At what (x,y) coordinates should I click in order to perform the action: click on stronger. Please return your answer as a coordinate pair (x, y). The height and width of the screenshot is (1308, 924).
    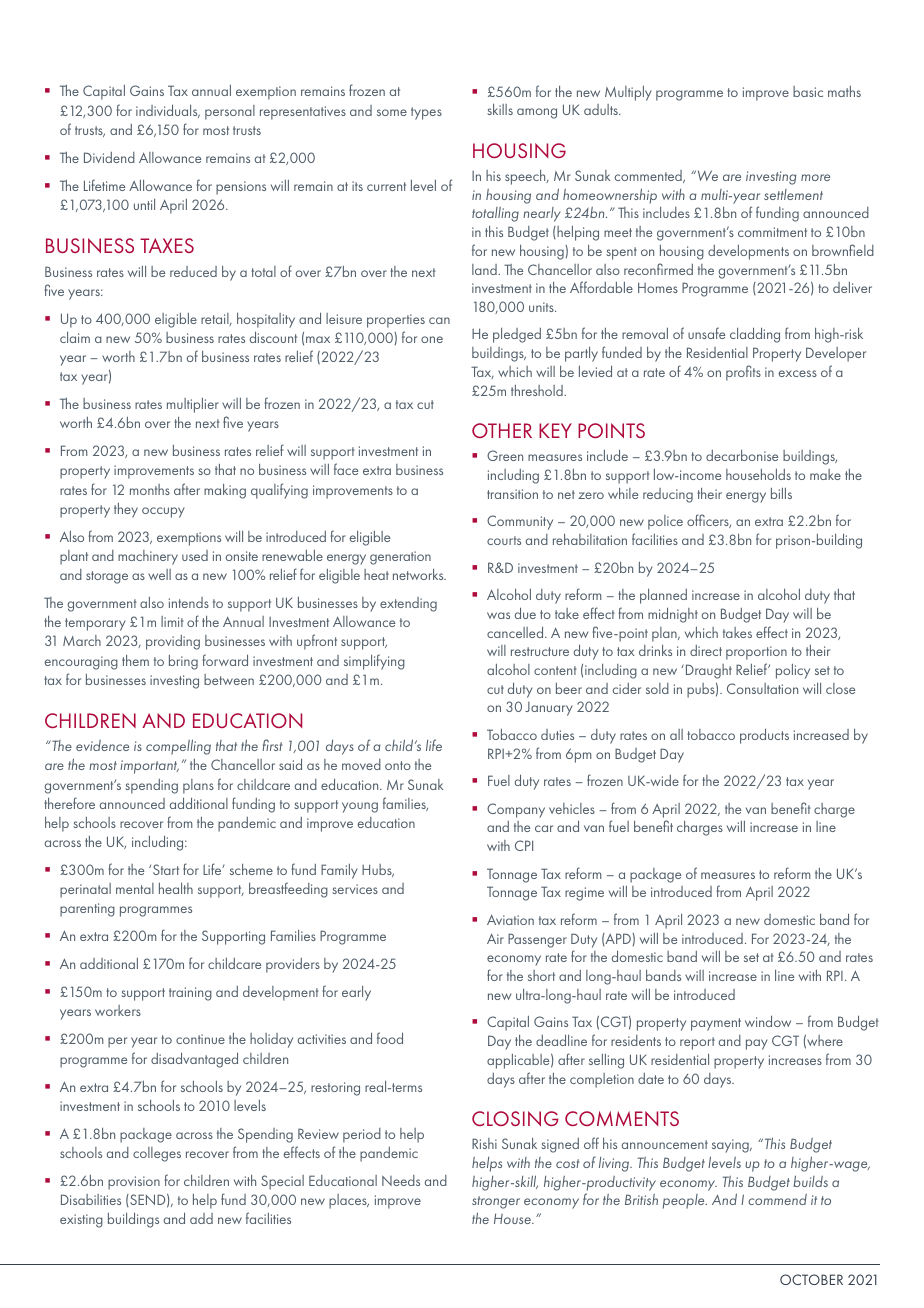
    Looking at the image, I should click on (496, 1202).
